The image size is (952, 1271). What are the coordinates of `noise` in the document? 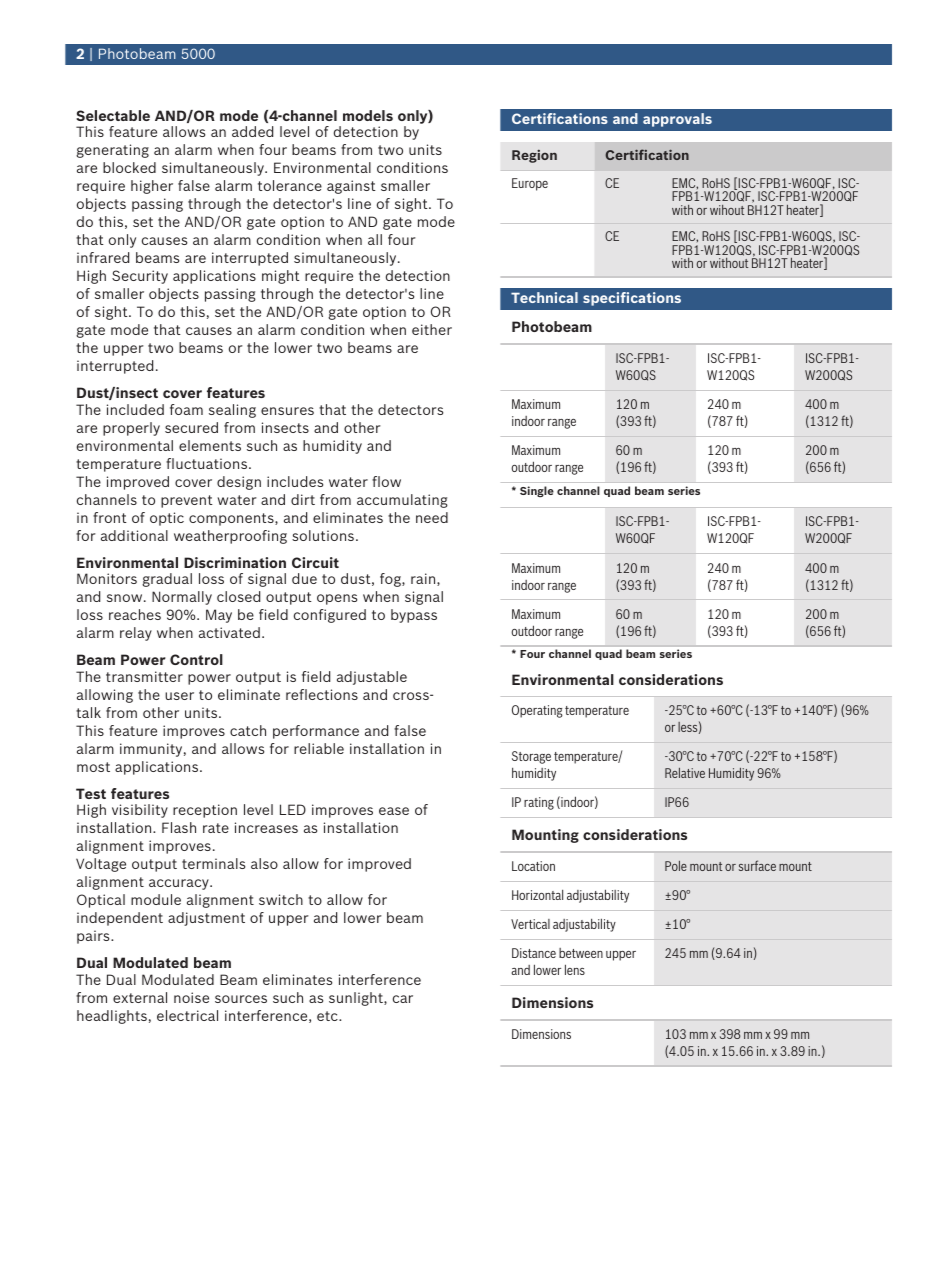 It's located at (191, 997).
